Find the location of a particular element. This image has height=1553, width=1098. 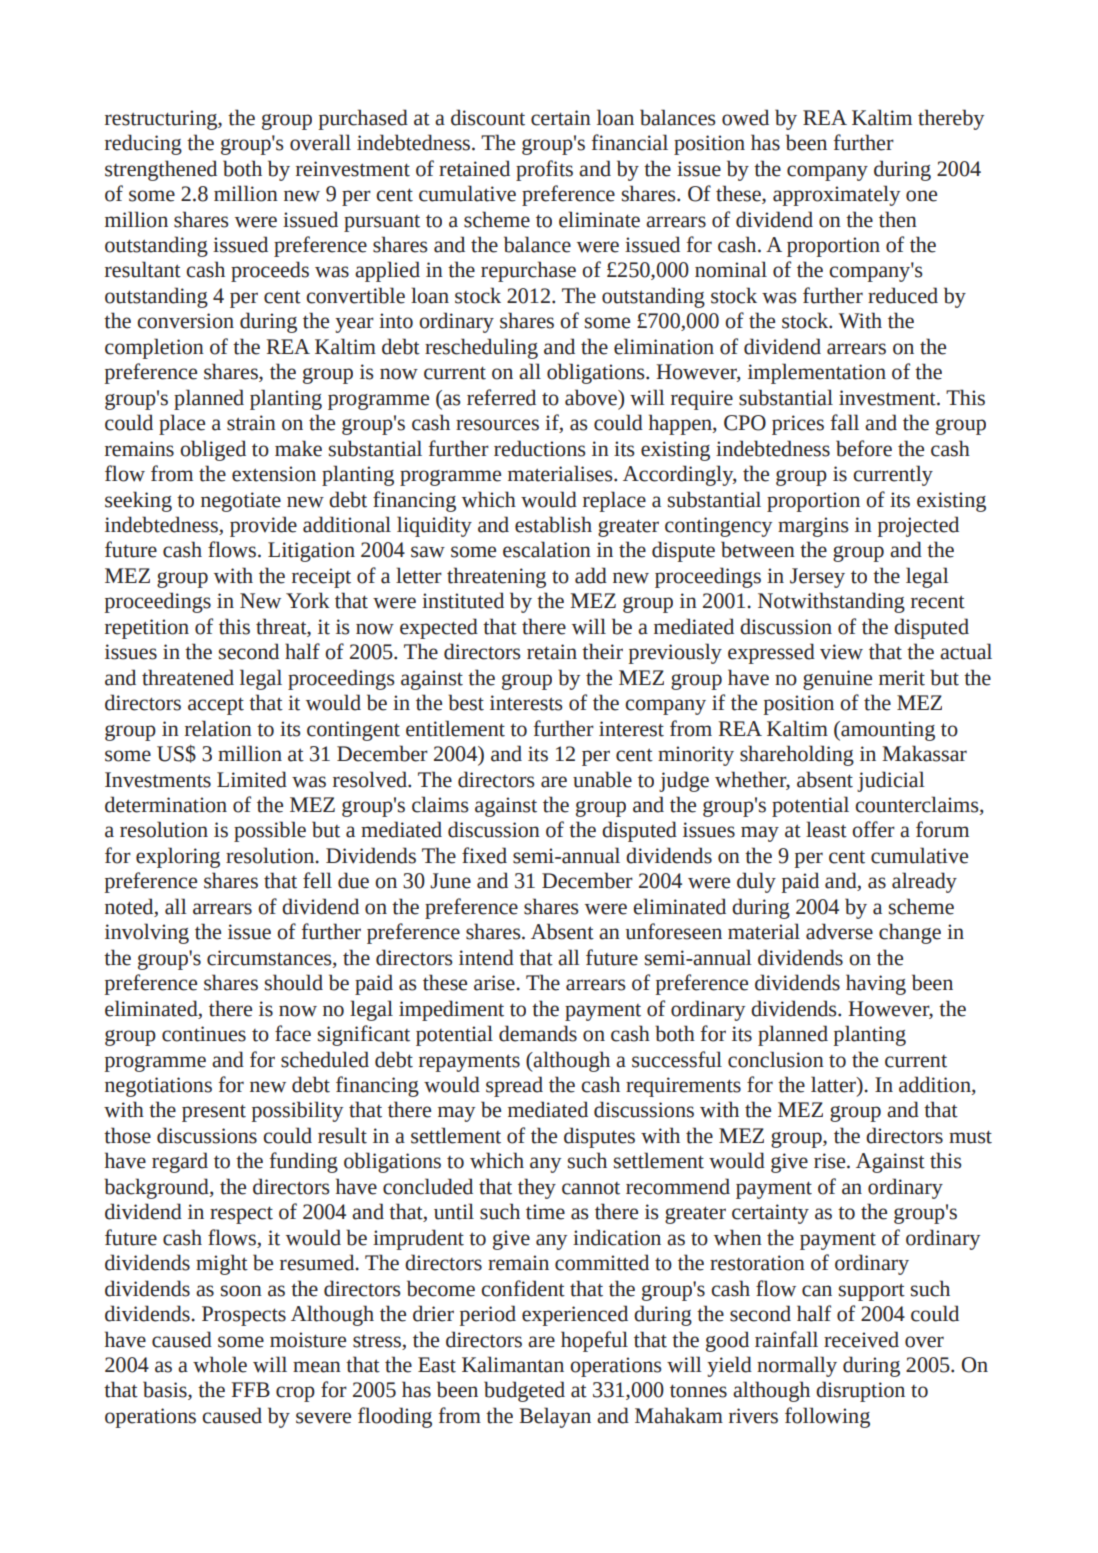

approximately is located at coordinates (836, 195).
